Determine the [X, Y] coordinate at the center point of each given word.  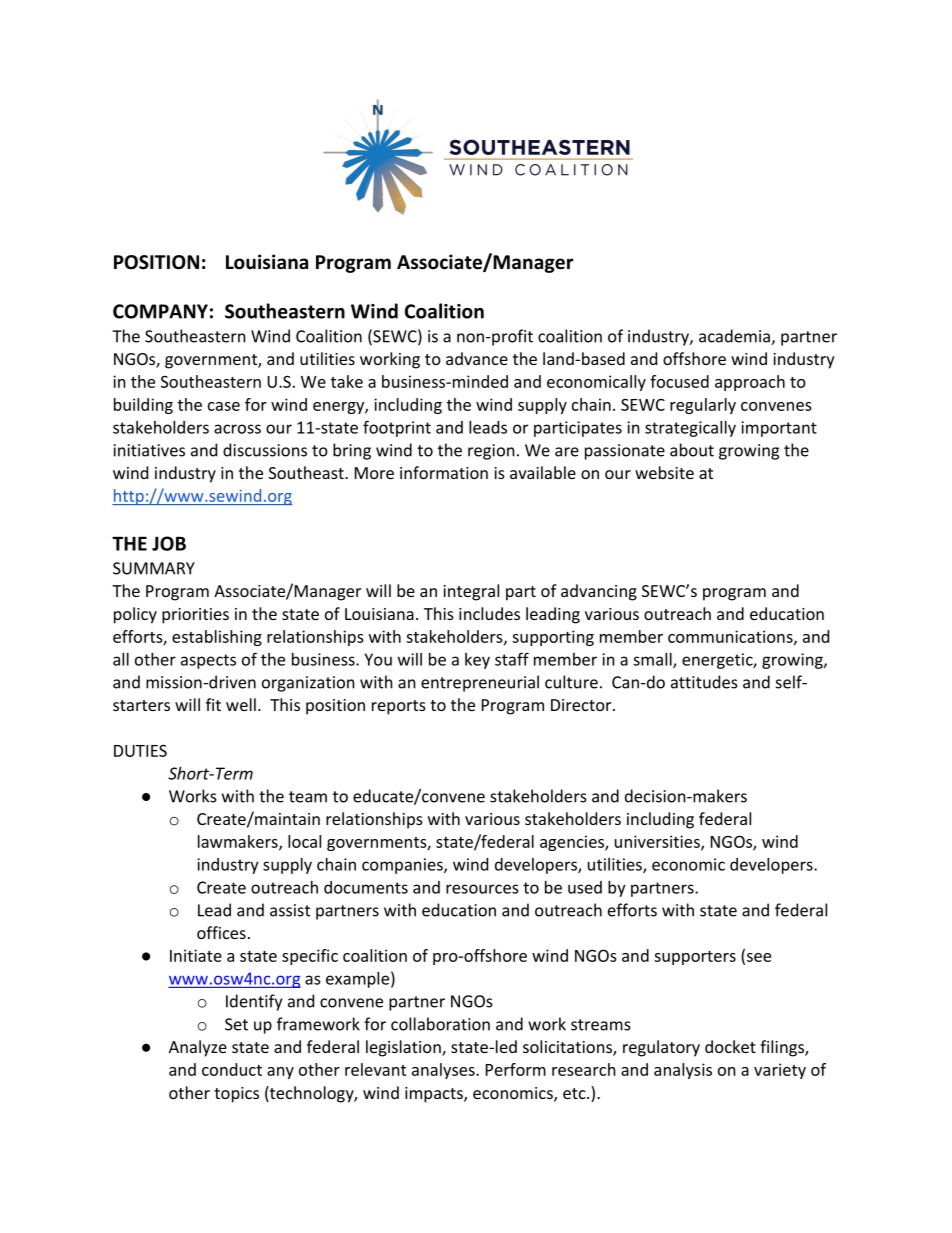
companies [403, 866]
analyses [444, 1071]
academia [735, 337]
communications [731, 637]
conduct [232, 1069]
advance [477, 358]
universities [658, 842]
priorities [195, 616]
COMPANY [160, 311]
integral [471, 592]
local [304, 841]
